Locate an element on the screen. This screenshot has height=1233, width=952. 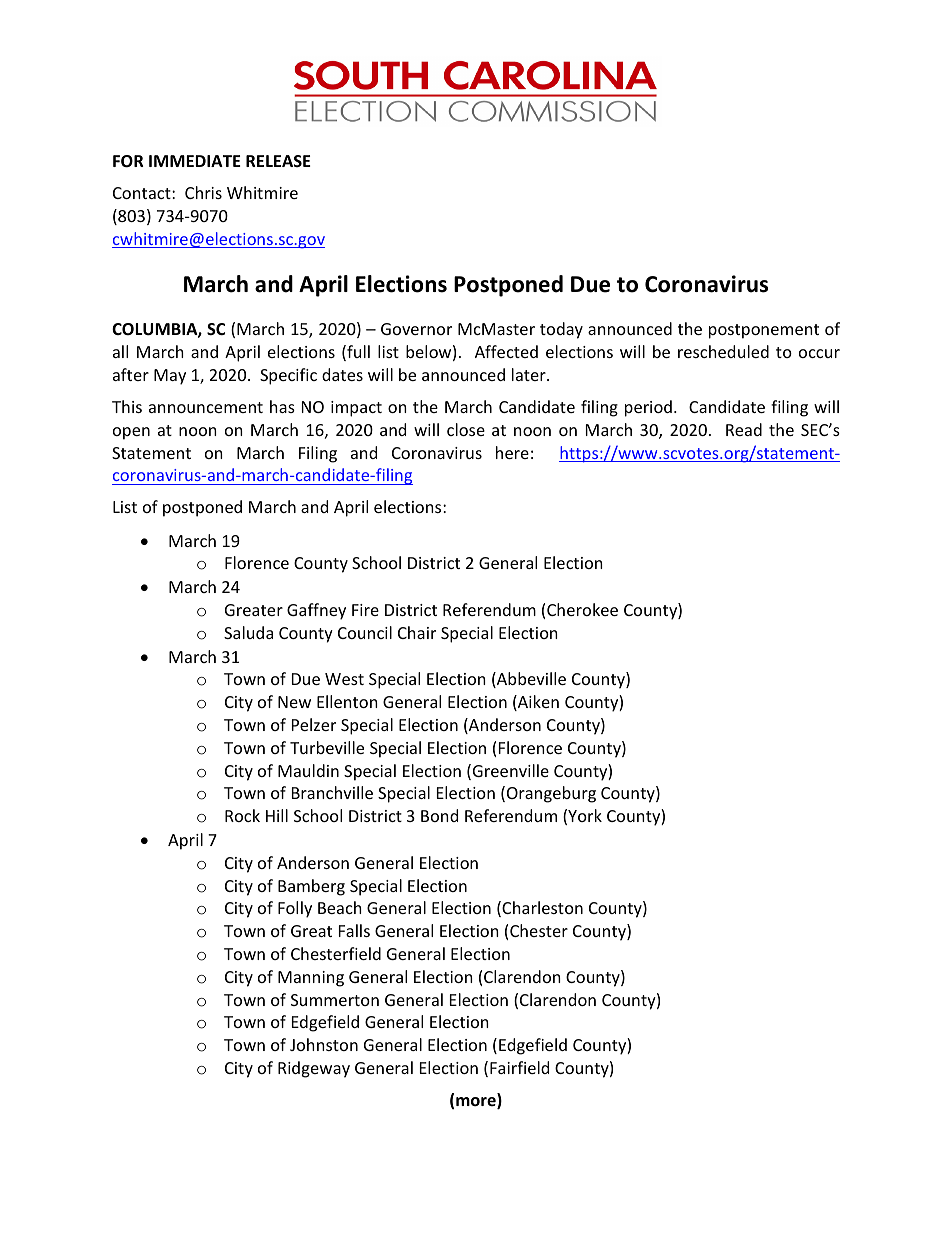
Chair is located at coordinates (417, 632).
